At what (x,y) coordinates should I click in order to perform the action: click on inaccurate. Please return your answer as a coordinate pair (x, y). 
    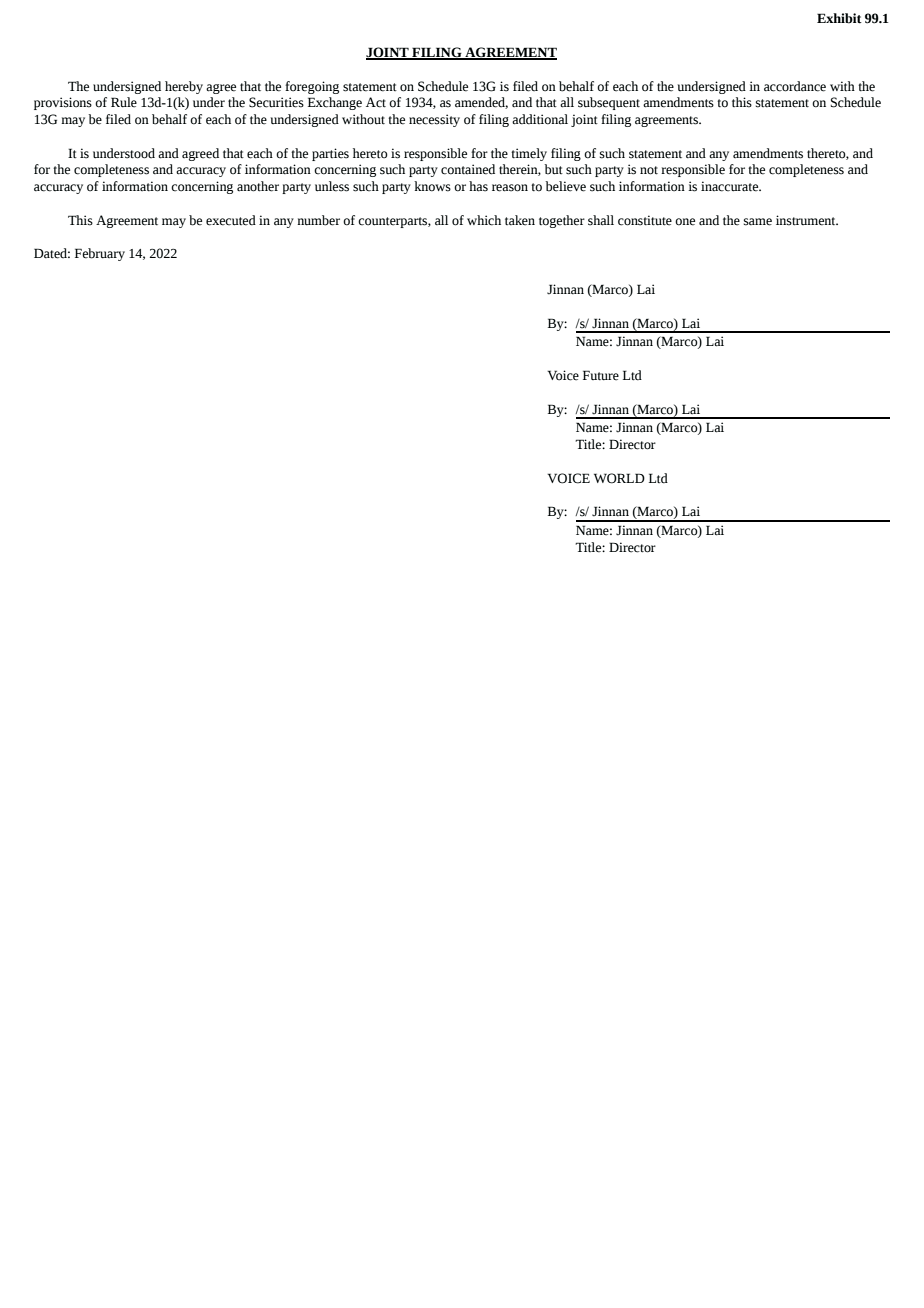
    Looking at the image, I should click on (731, 186).
